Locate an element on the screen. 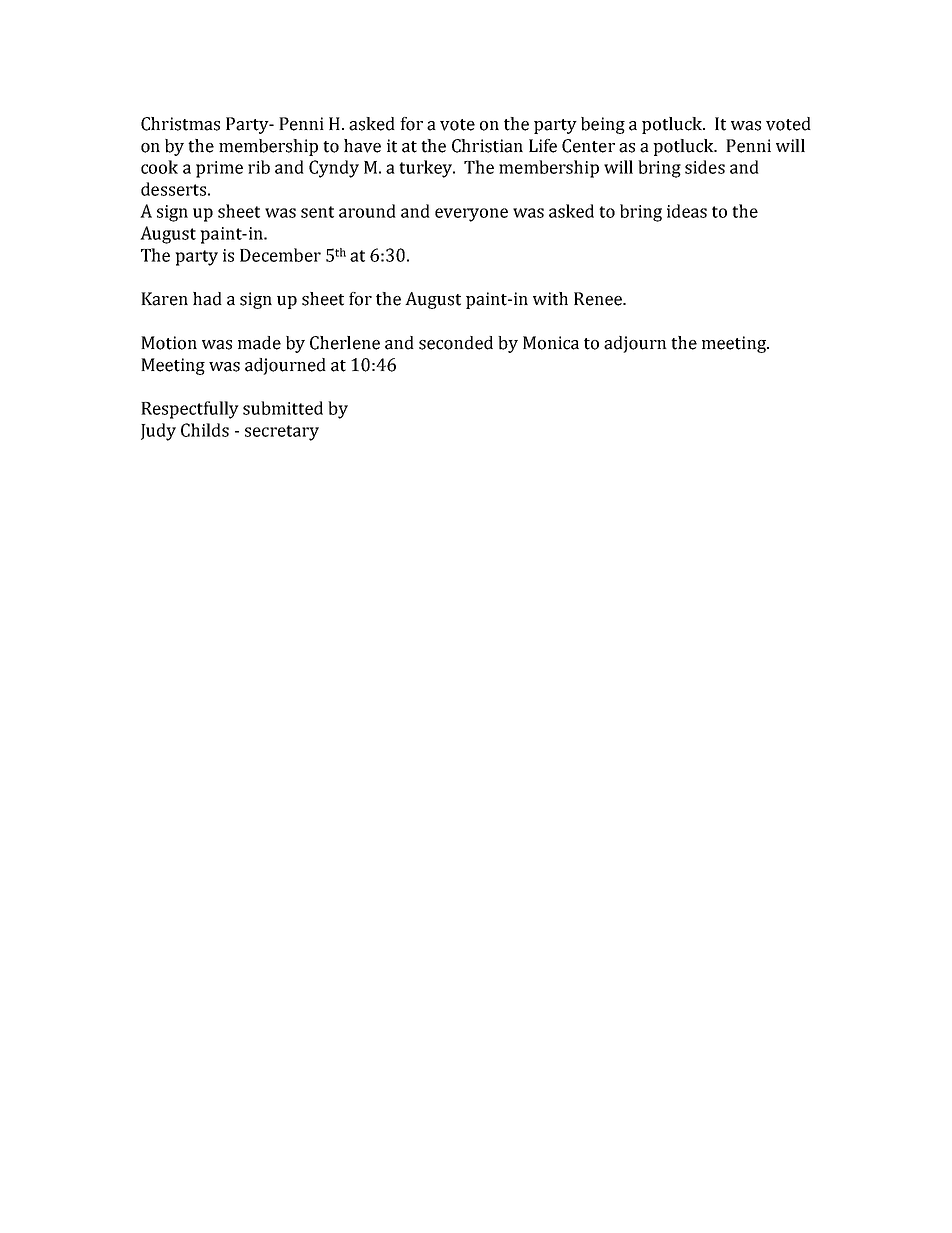  everyone is located at coordinates (471, 215).
